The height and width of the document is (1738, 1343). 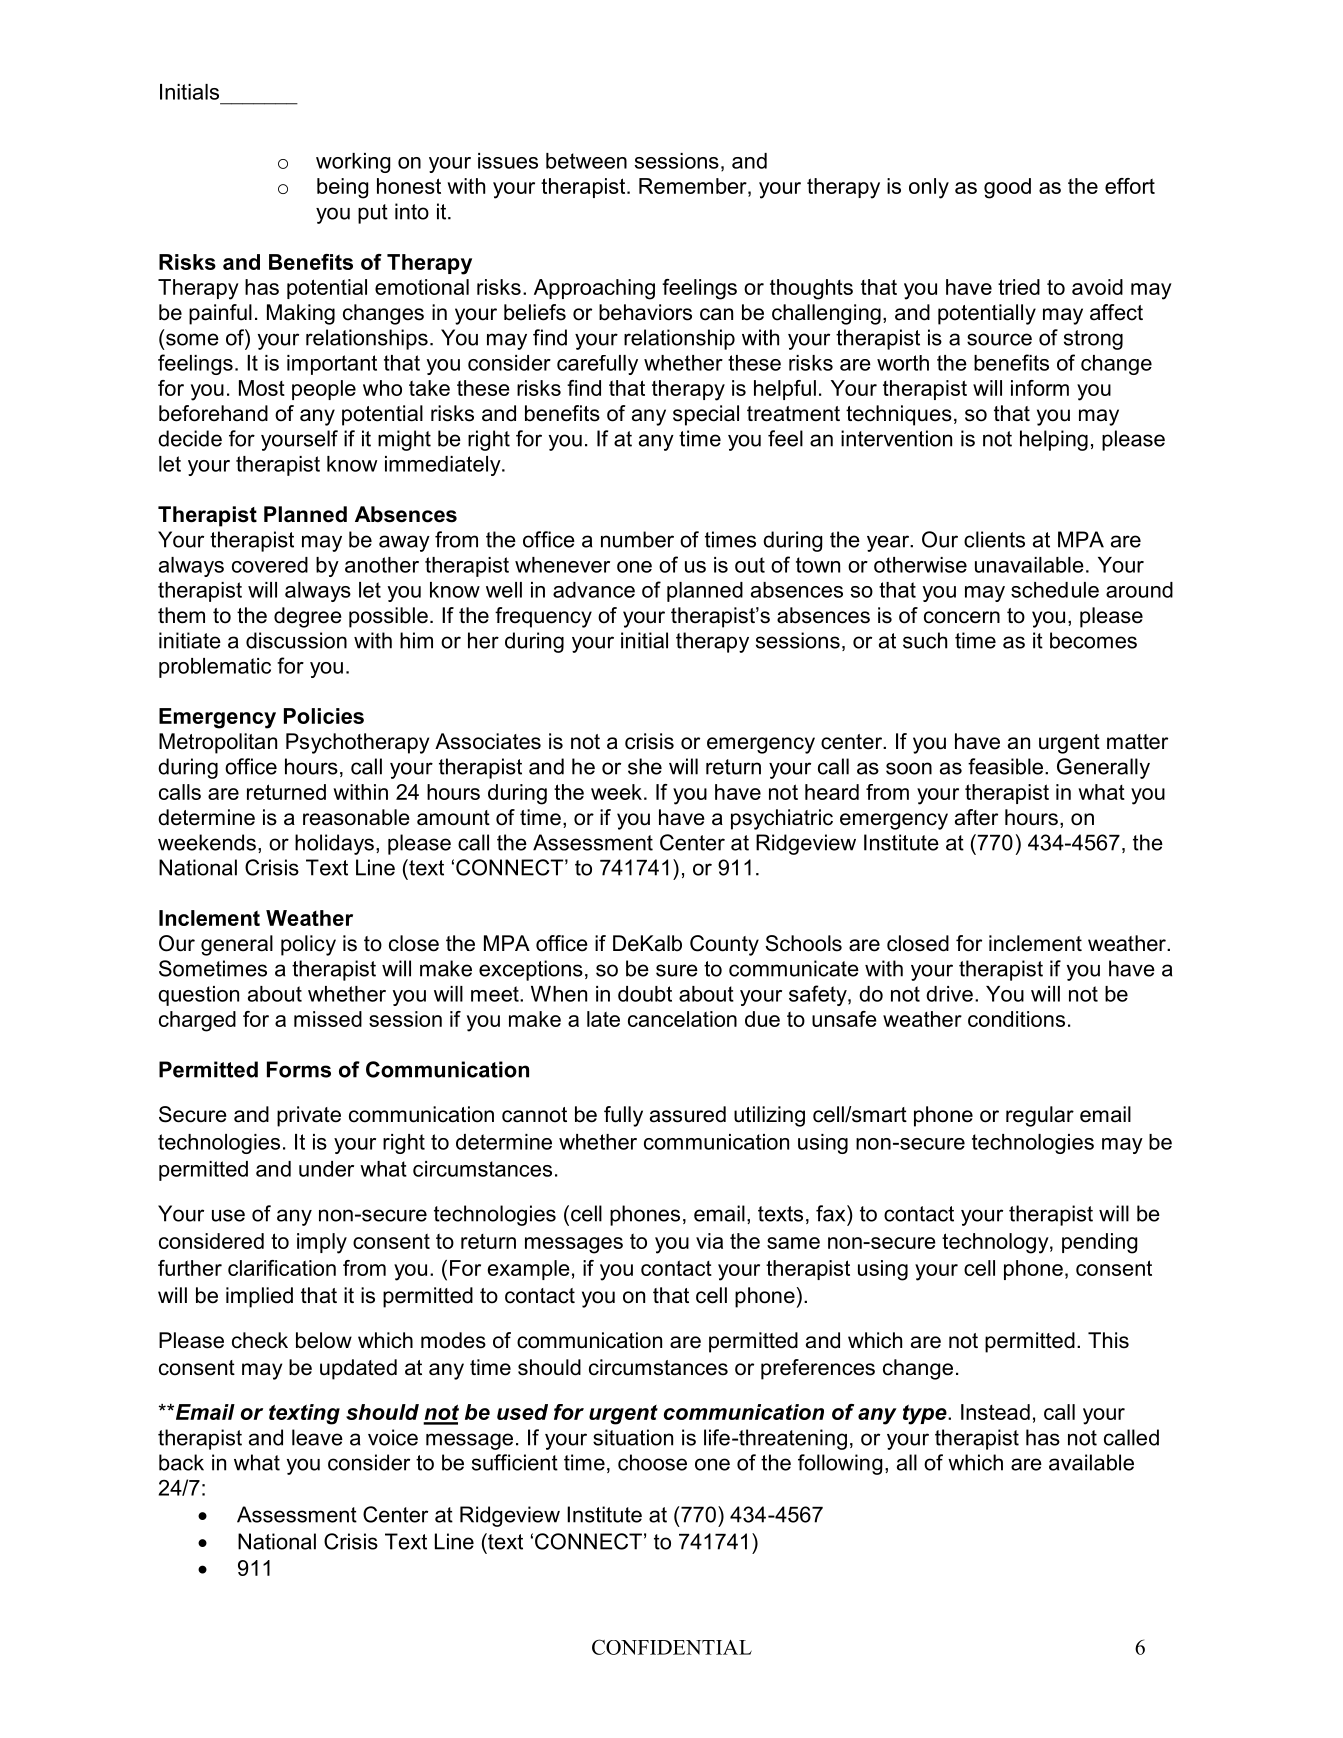 I want to click on policy, so click(x=308, y=945).
